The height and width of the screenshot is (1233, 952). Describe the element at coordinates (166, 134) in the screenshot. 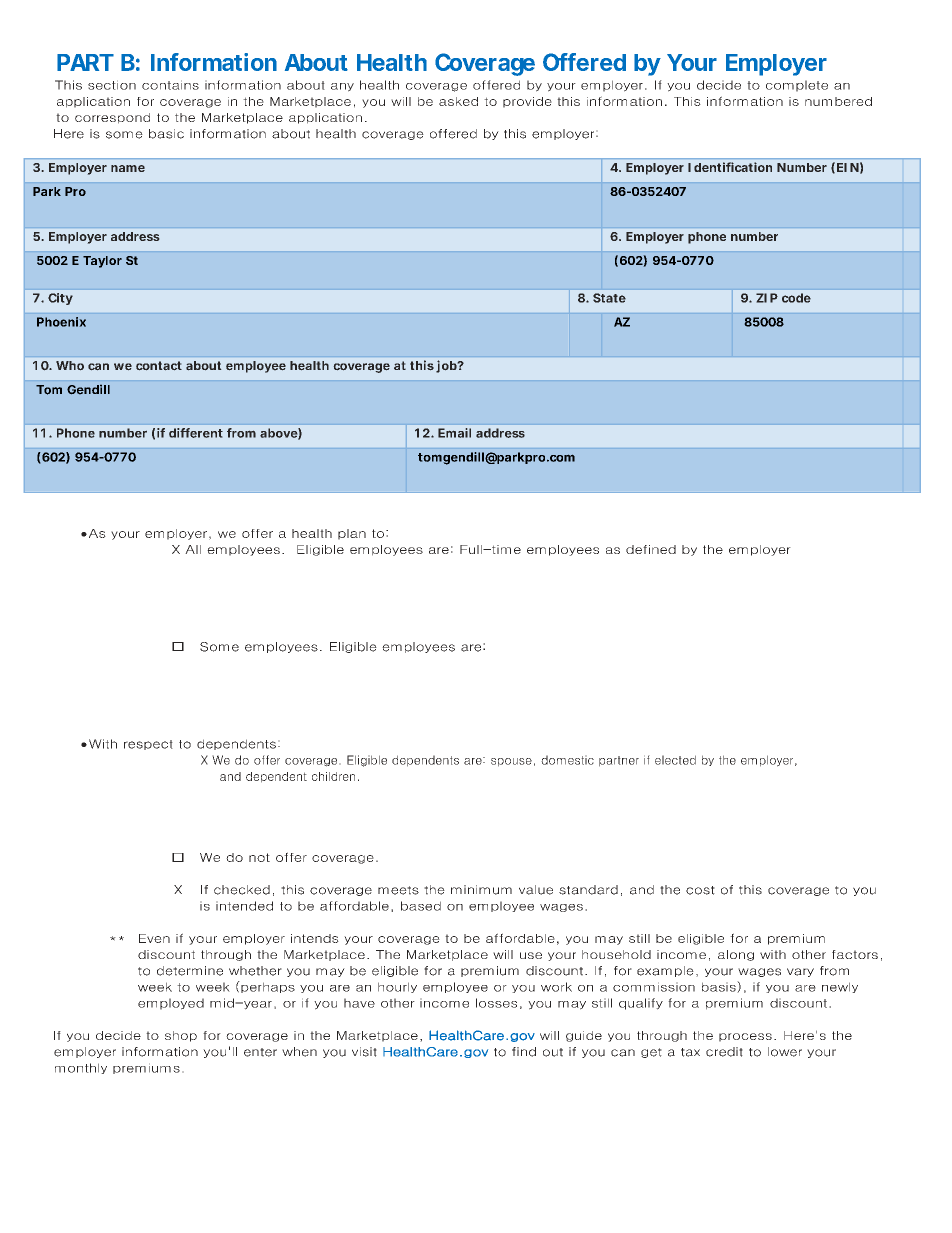

I see `basic` at that location.
